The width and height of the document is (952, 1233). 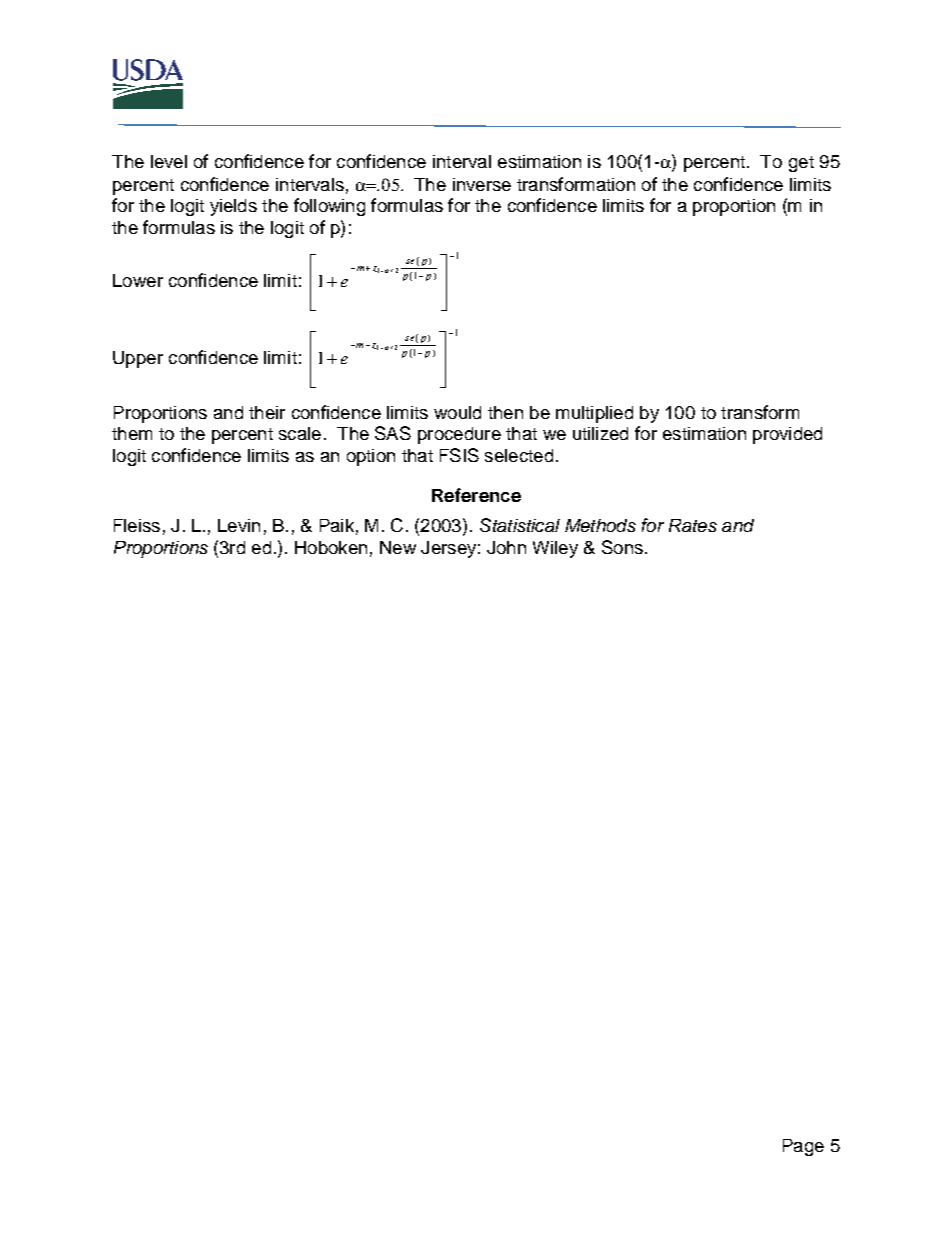 What do you see at coordinates (331, 547) in the document?
I see `Hoboken` at bounding box center [331, 547].
